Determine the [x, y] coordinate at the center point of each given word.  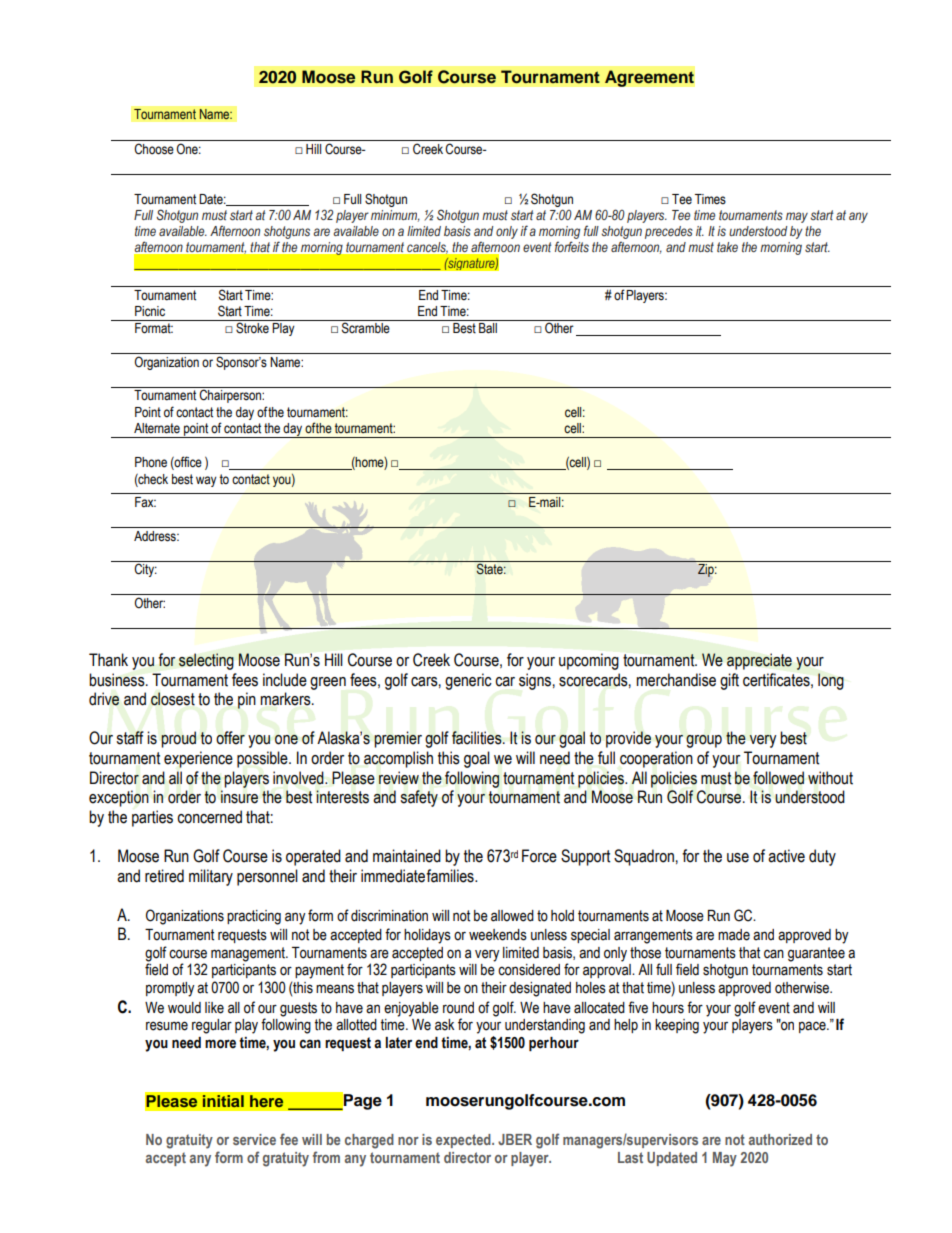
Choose [154, 149]
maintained [407, 856]
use [738, 858]
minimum [395, 216]
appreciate [759, 661]
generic [468, 681]
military [211, 877]
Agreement [649, 78]
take [727, 247]
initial [223, 1101]
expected [464, 1141]
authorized [780, 1139]
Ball [488, 328]
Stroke [252, 327]
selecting [206, 661]
